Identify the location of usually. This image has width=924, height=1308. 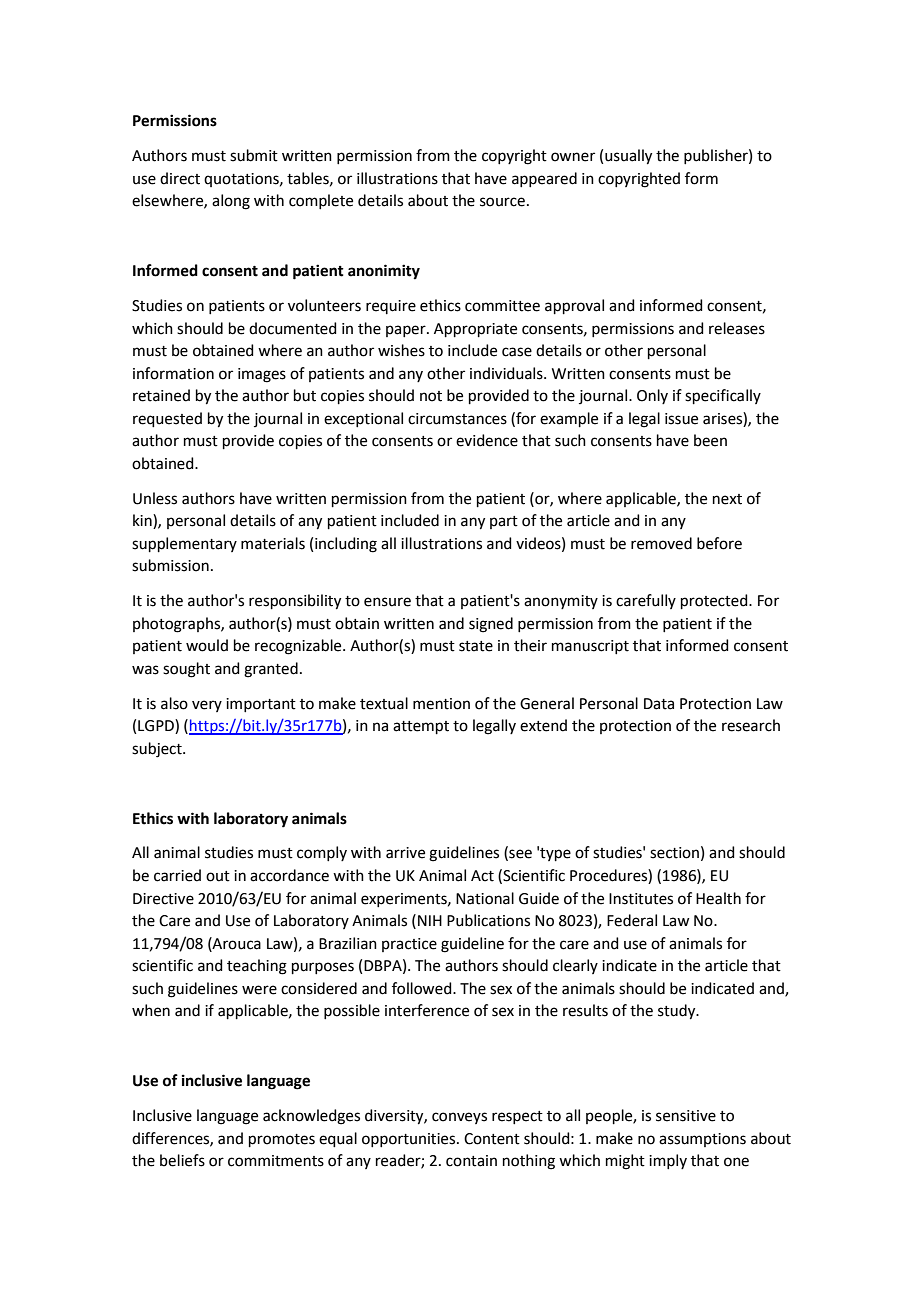
(628, 157).
